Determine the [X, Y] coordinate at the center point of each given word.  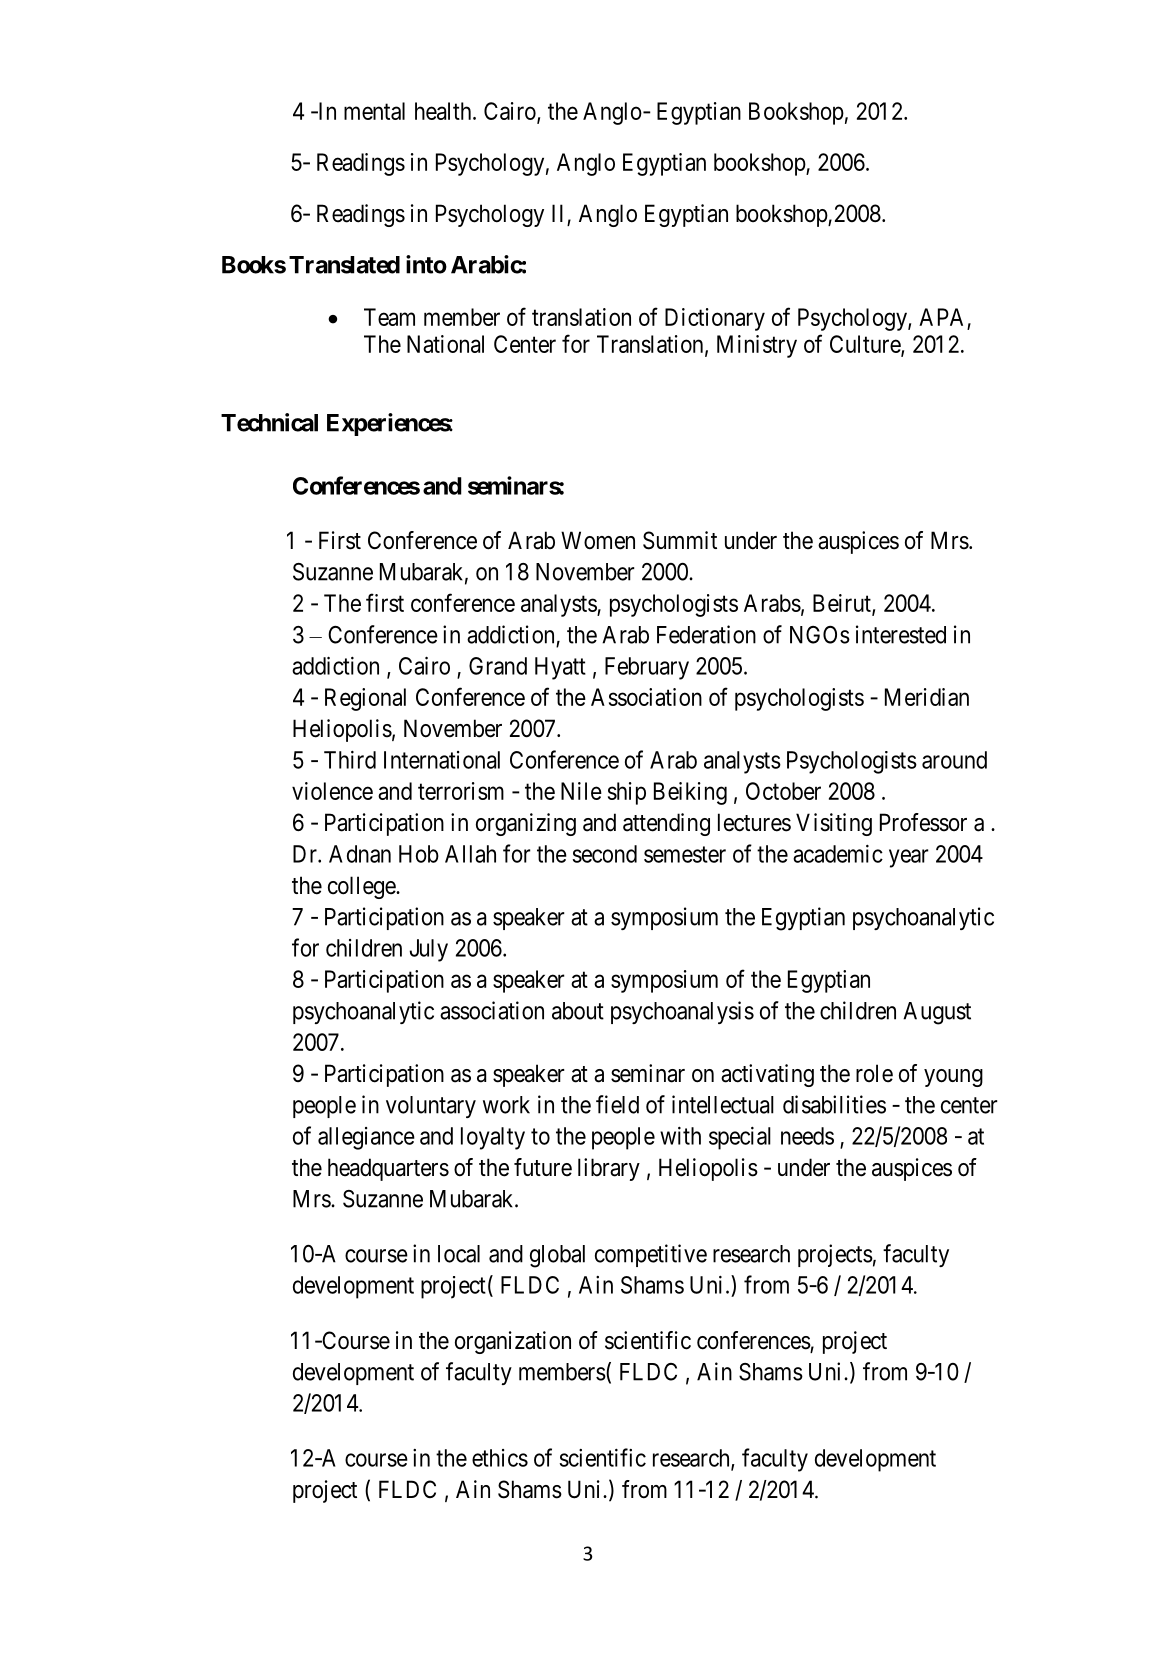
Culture [866, 345]
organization [513, 1342]
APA [941, 317]
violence [332, 791]
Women [598, 540]
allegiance [366, 1138]
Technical [269, 422]
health [444, 111]
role [874, 1073]
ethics [500, 1458]
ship [627, 793]
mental [374, 111]
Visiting [834, 824]
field [617, 1104]
